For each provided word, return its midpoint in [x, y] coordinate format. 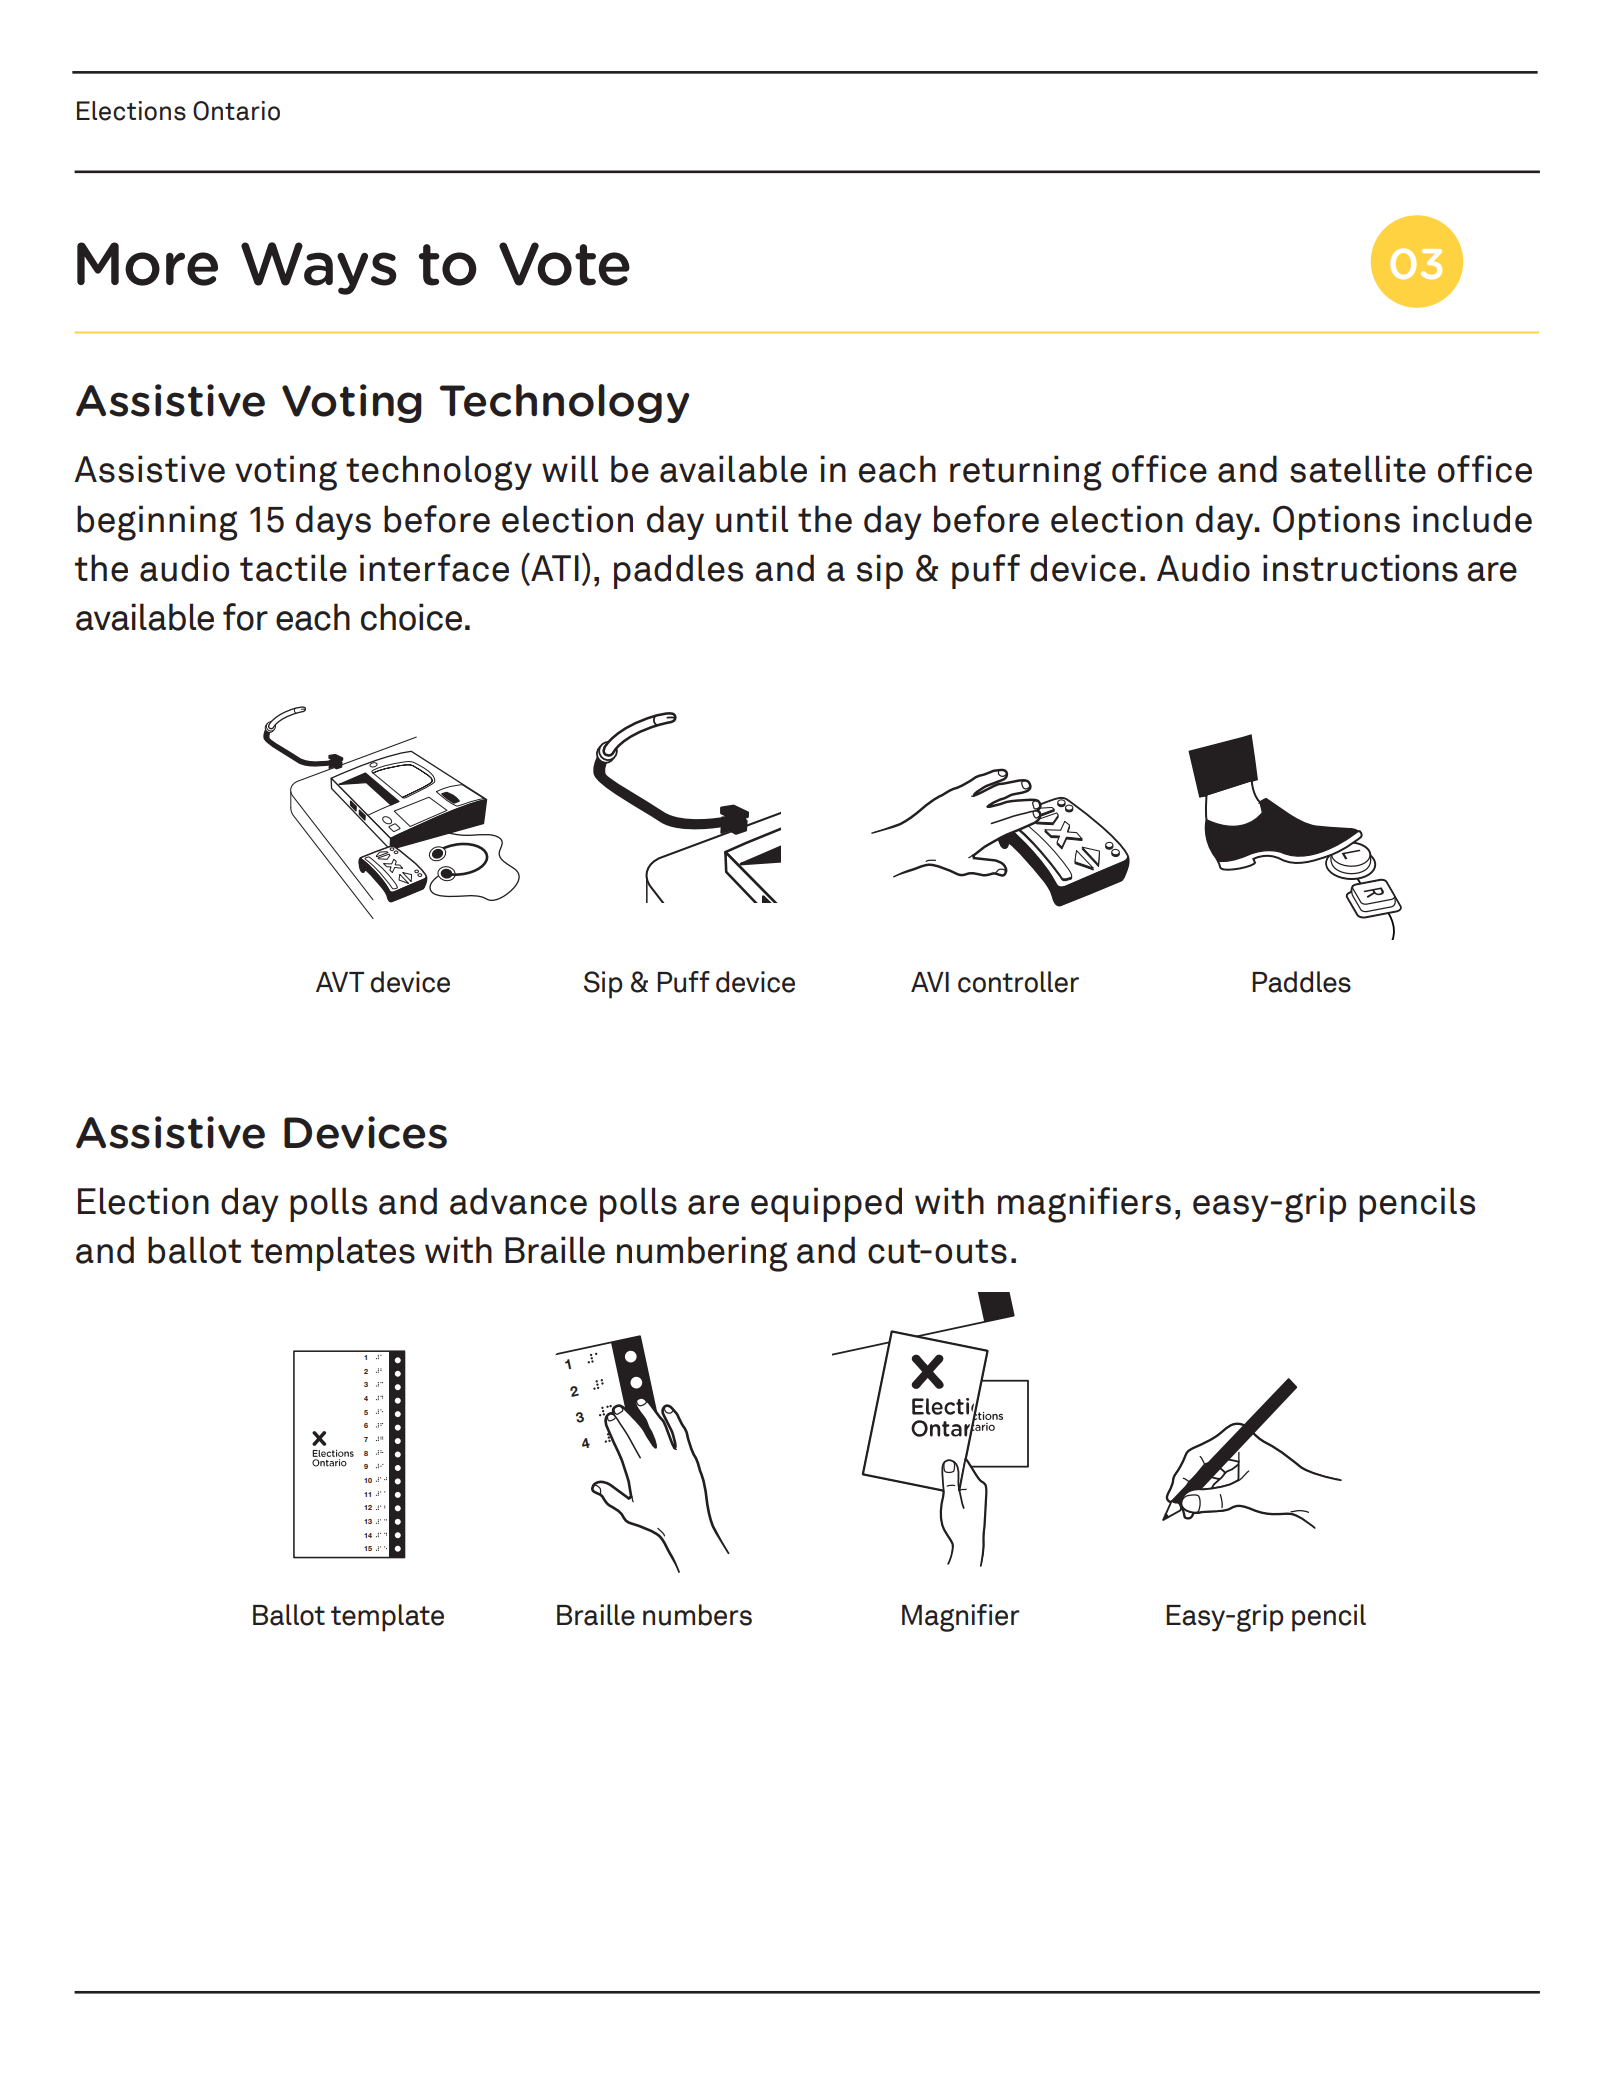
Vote [564, 264]
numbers [697, 1615]
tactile [293, 568]
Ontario [236, 111]
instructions [1360, 568]
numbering [702, 1254]
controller [1018, 982]
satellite [1358, 469]
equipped [826, 1204]
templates [333, 1253]
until [752, 519]
